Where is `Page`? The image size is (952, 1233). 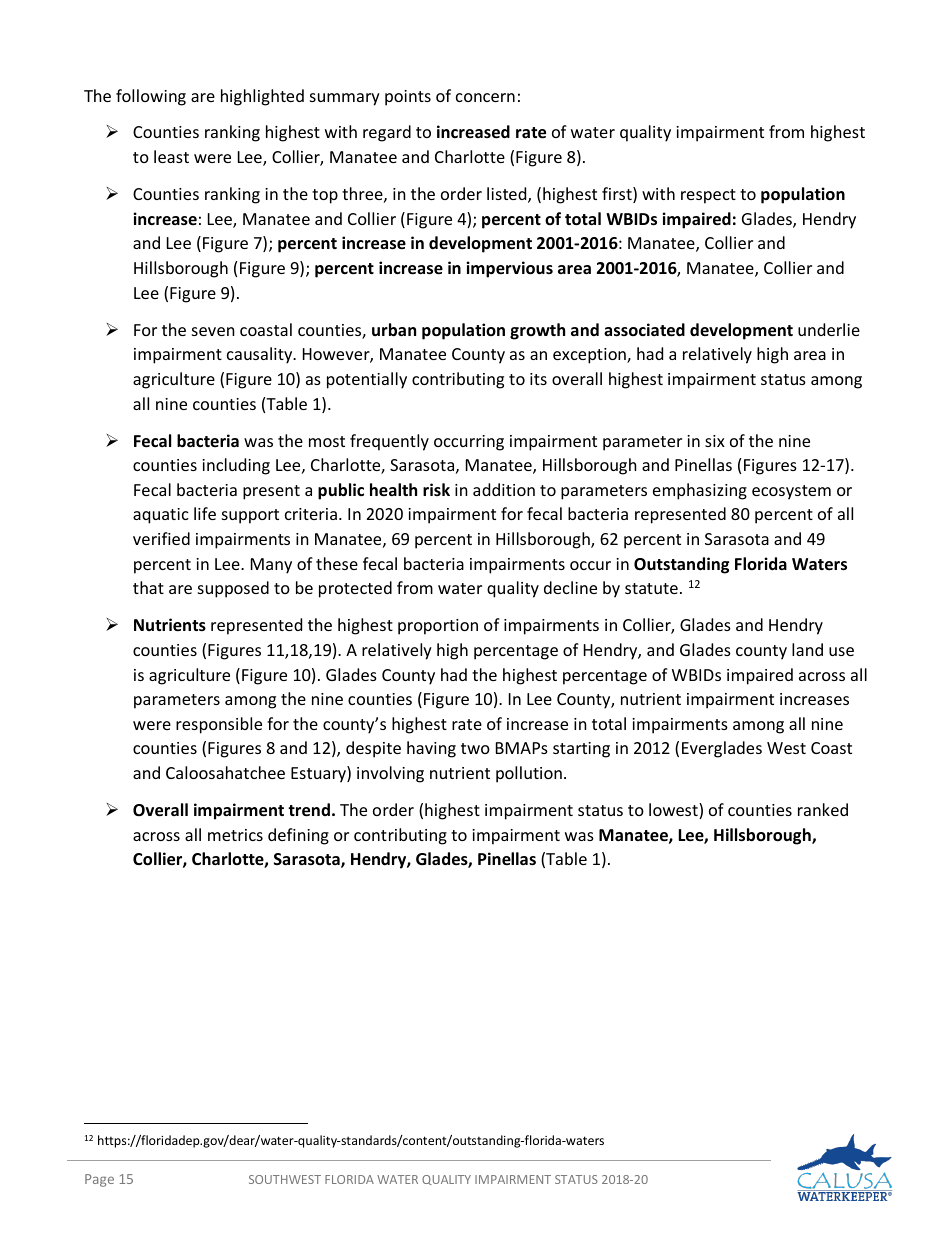
Page is located at coordinates (99, 1180).
